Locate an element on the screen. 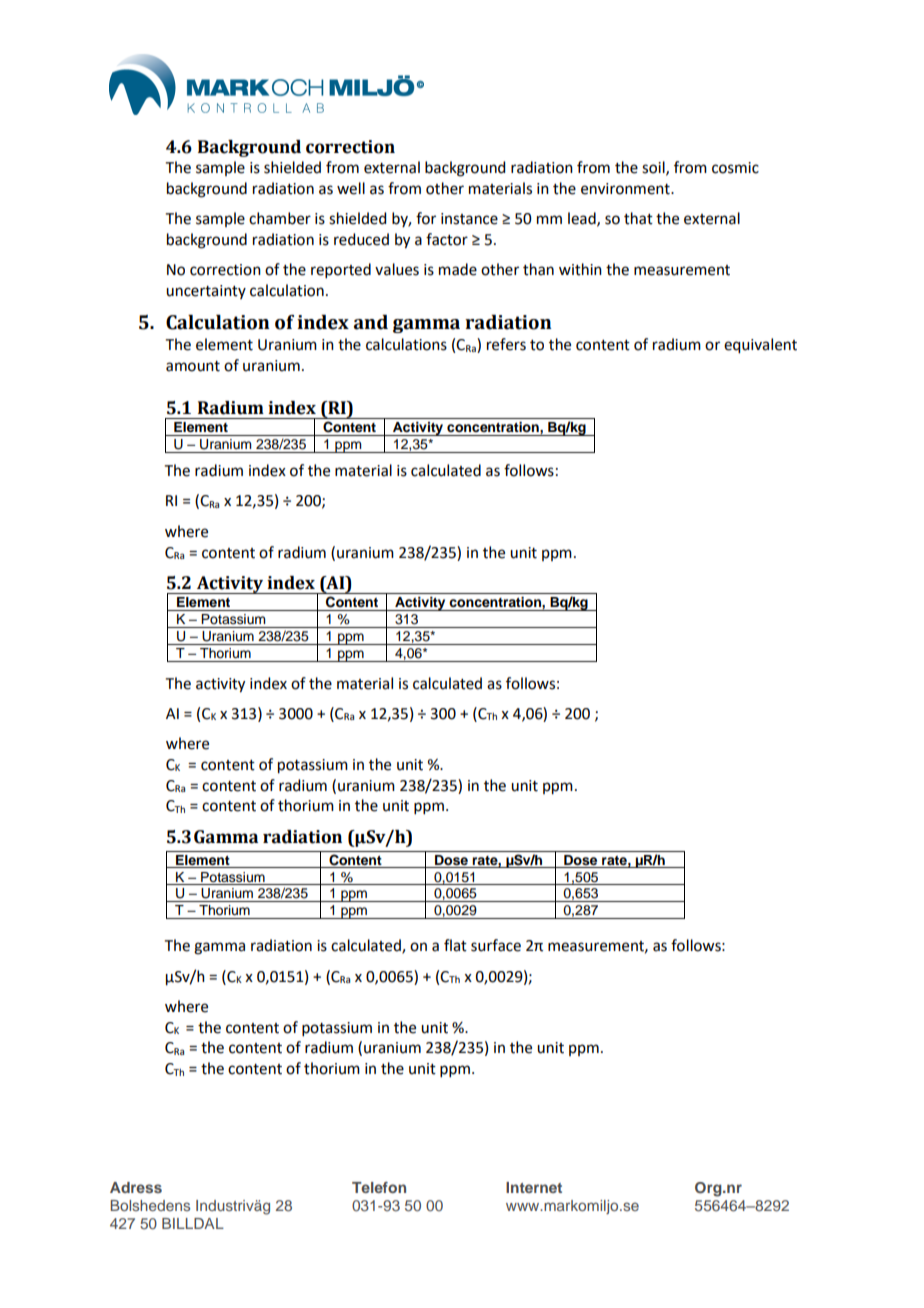 This screenshot has width=924, height=1308. Adress is located at coordinates (136, 1187).
